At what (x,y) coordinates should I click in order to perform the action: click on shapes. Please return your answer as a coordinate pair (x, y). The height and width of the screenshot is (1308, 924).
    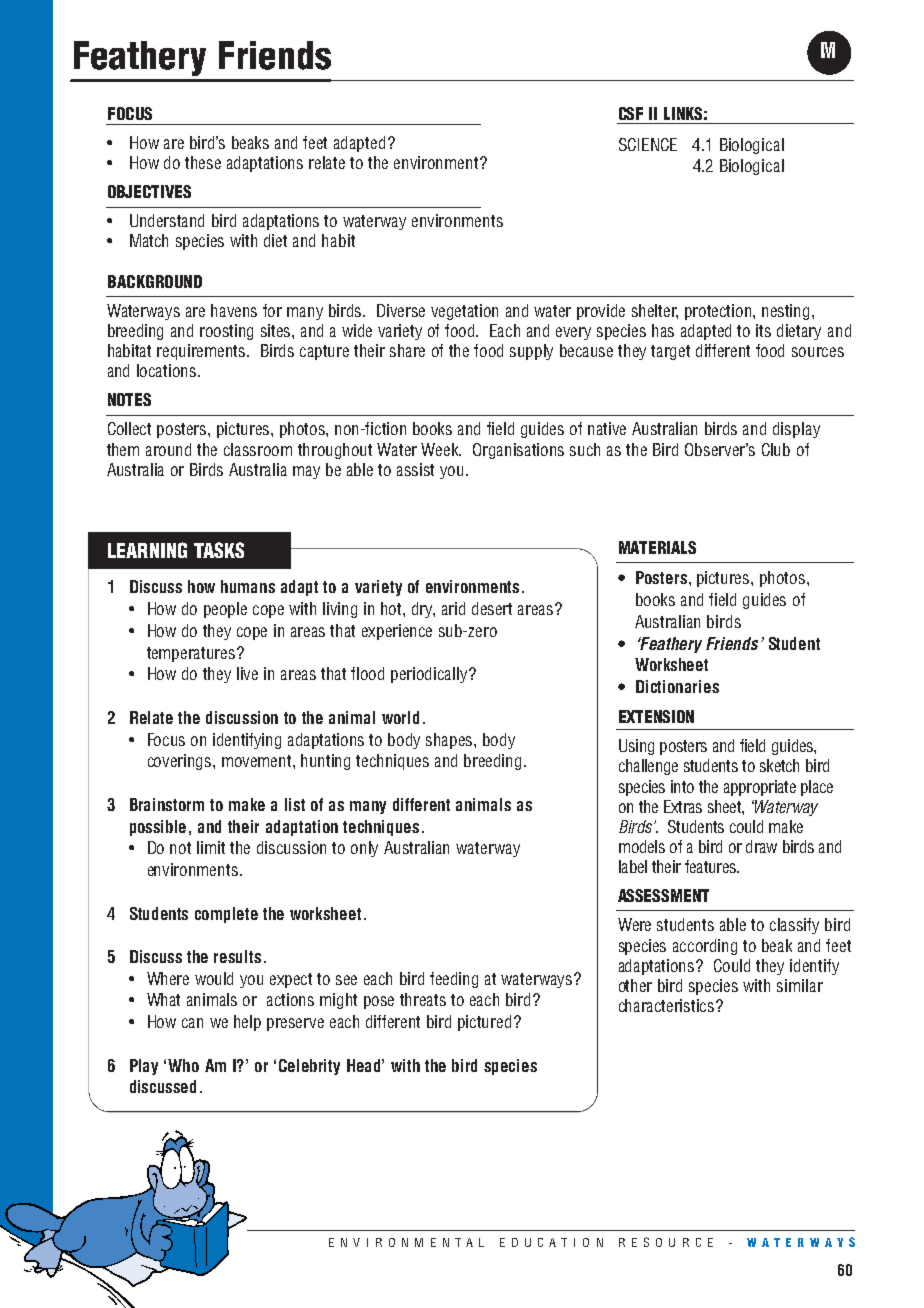
    Looking at the image, I should click on (450, 741).
